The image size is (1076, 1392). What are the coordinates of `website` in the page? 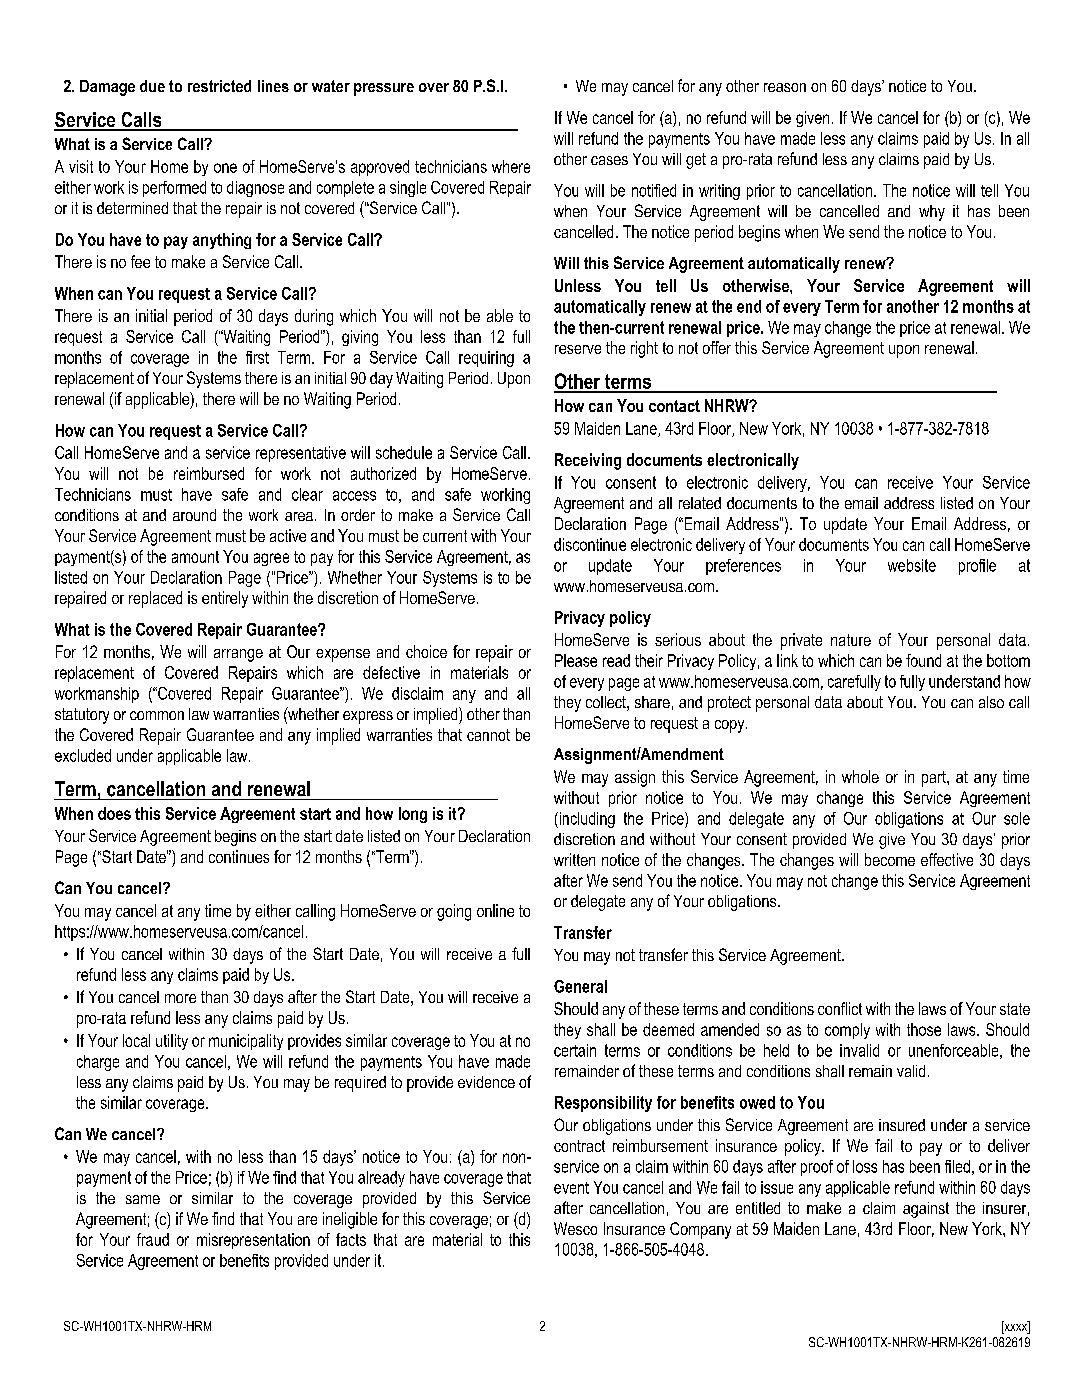 It's located at (912, 565).
